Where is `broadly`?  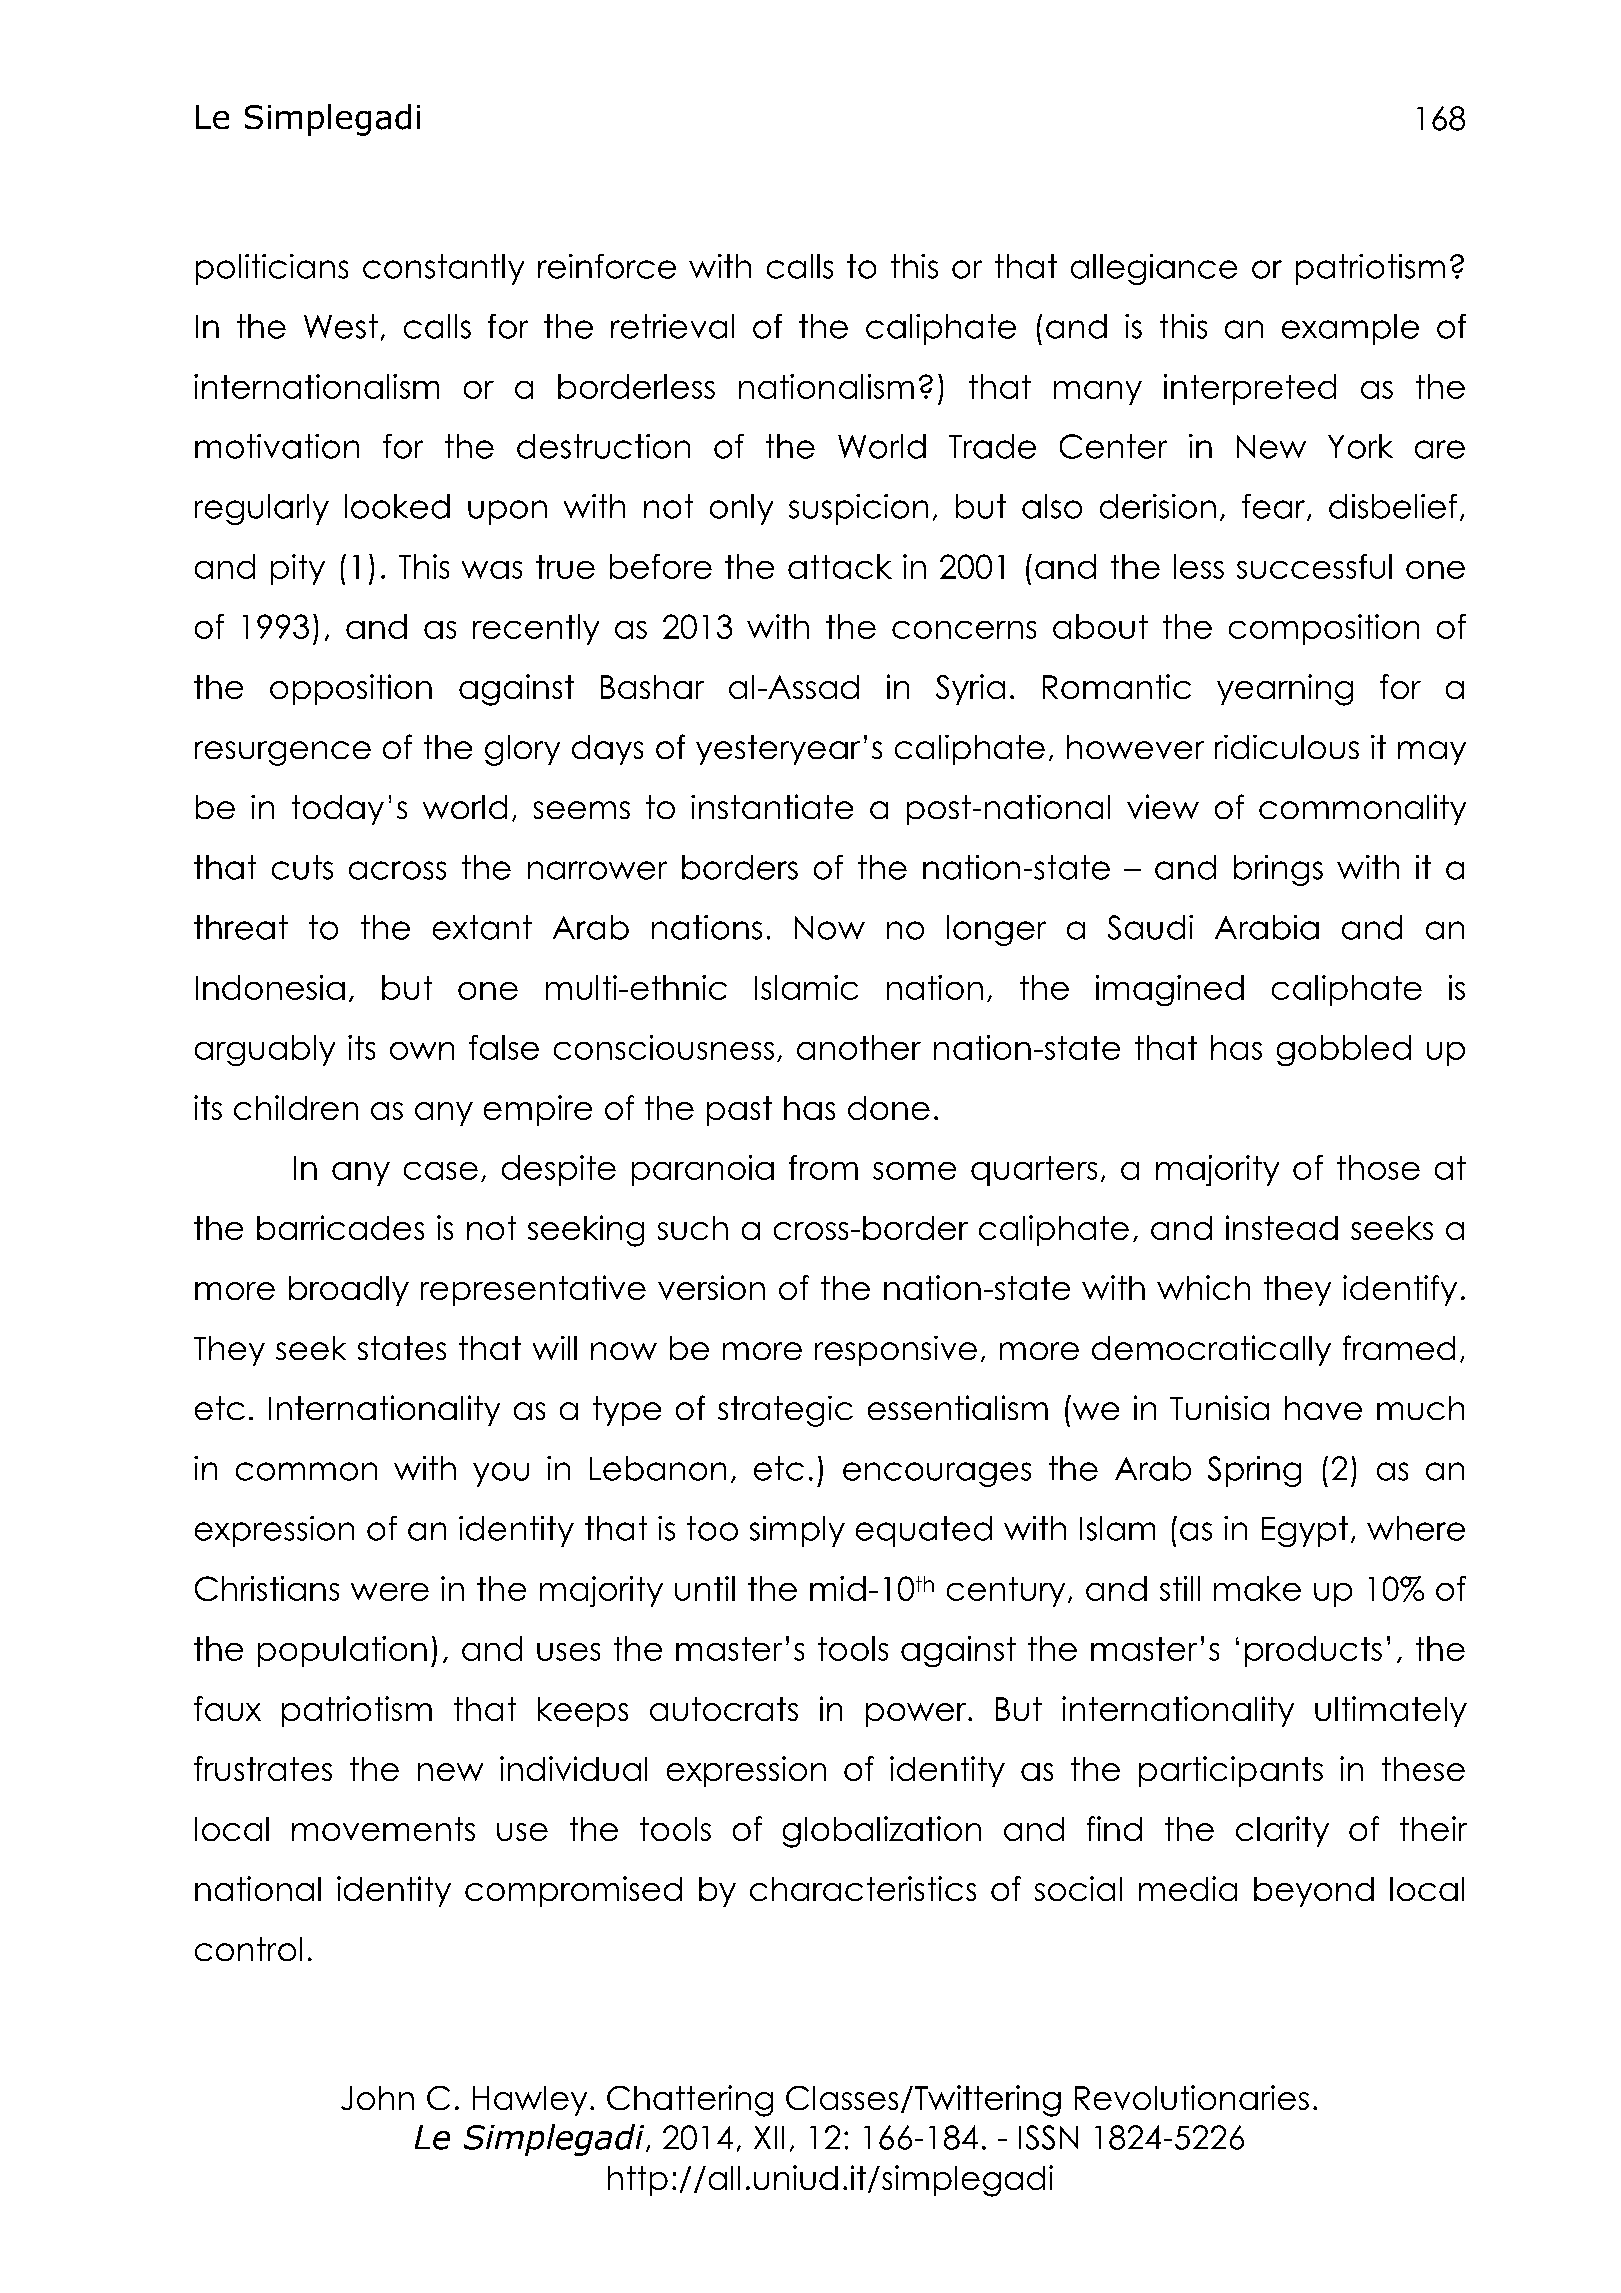 broadly is located at coordinates (349, 1291).
